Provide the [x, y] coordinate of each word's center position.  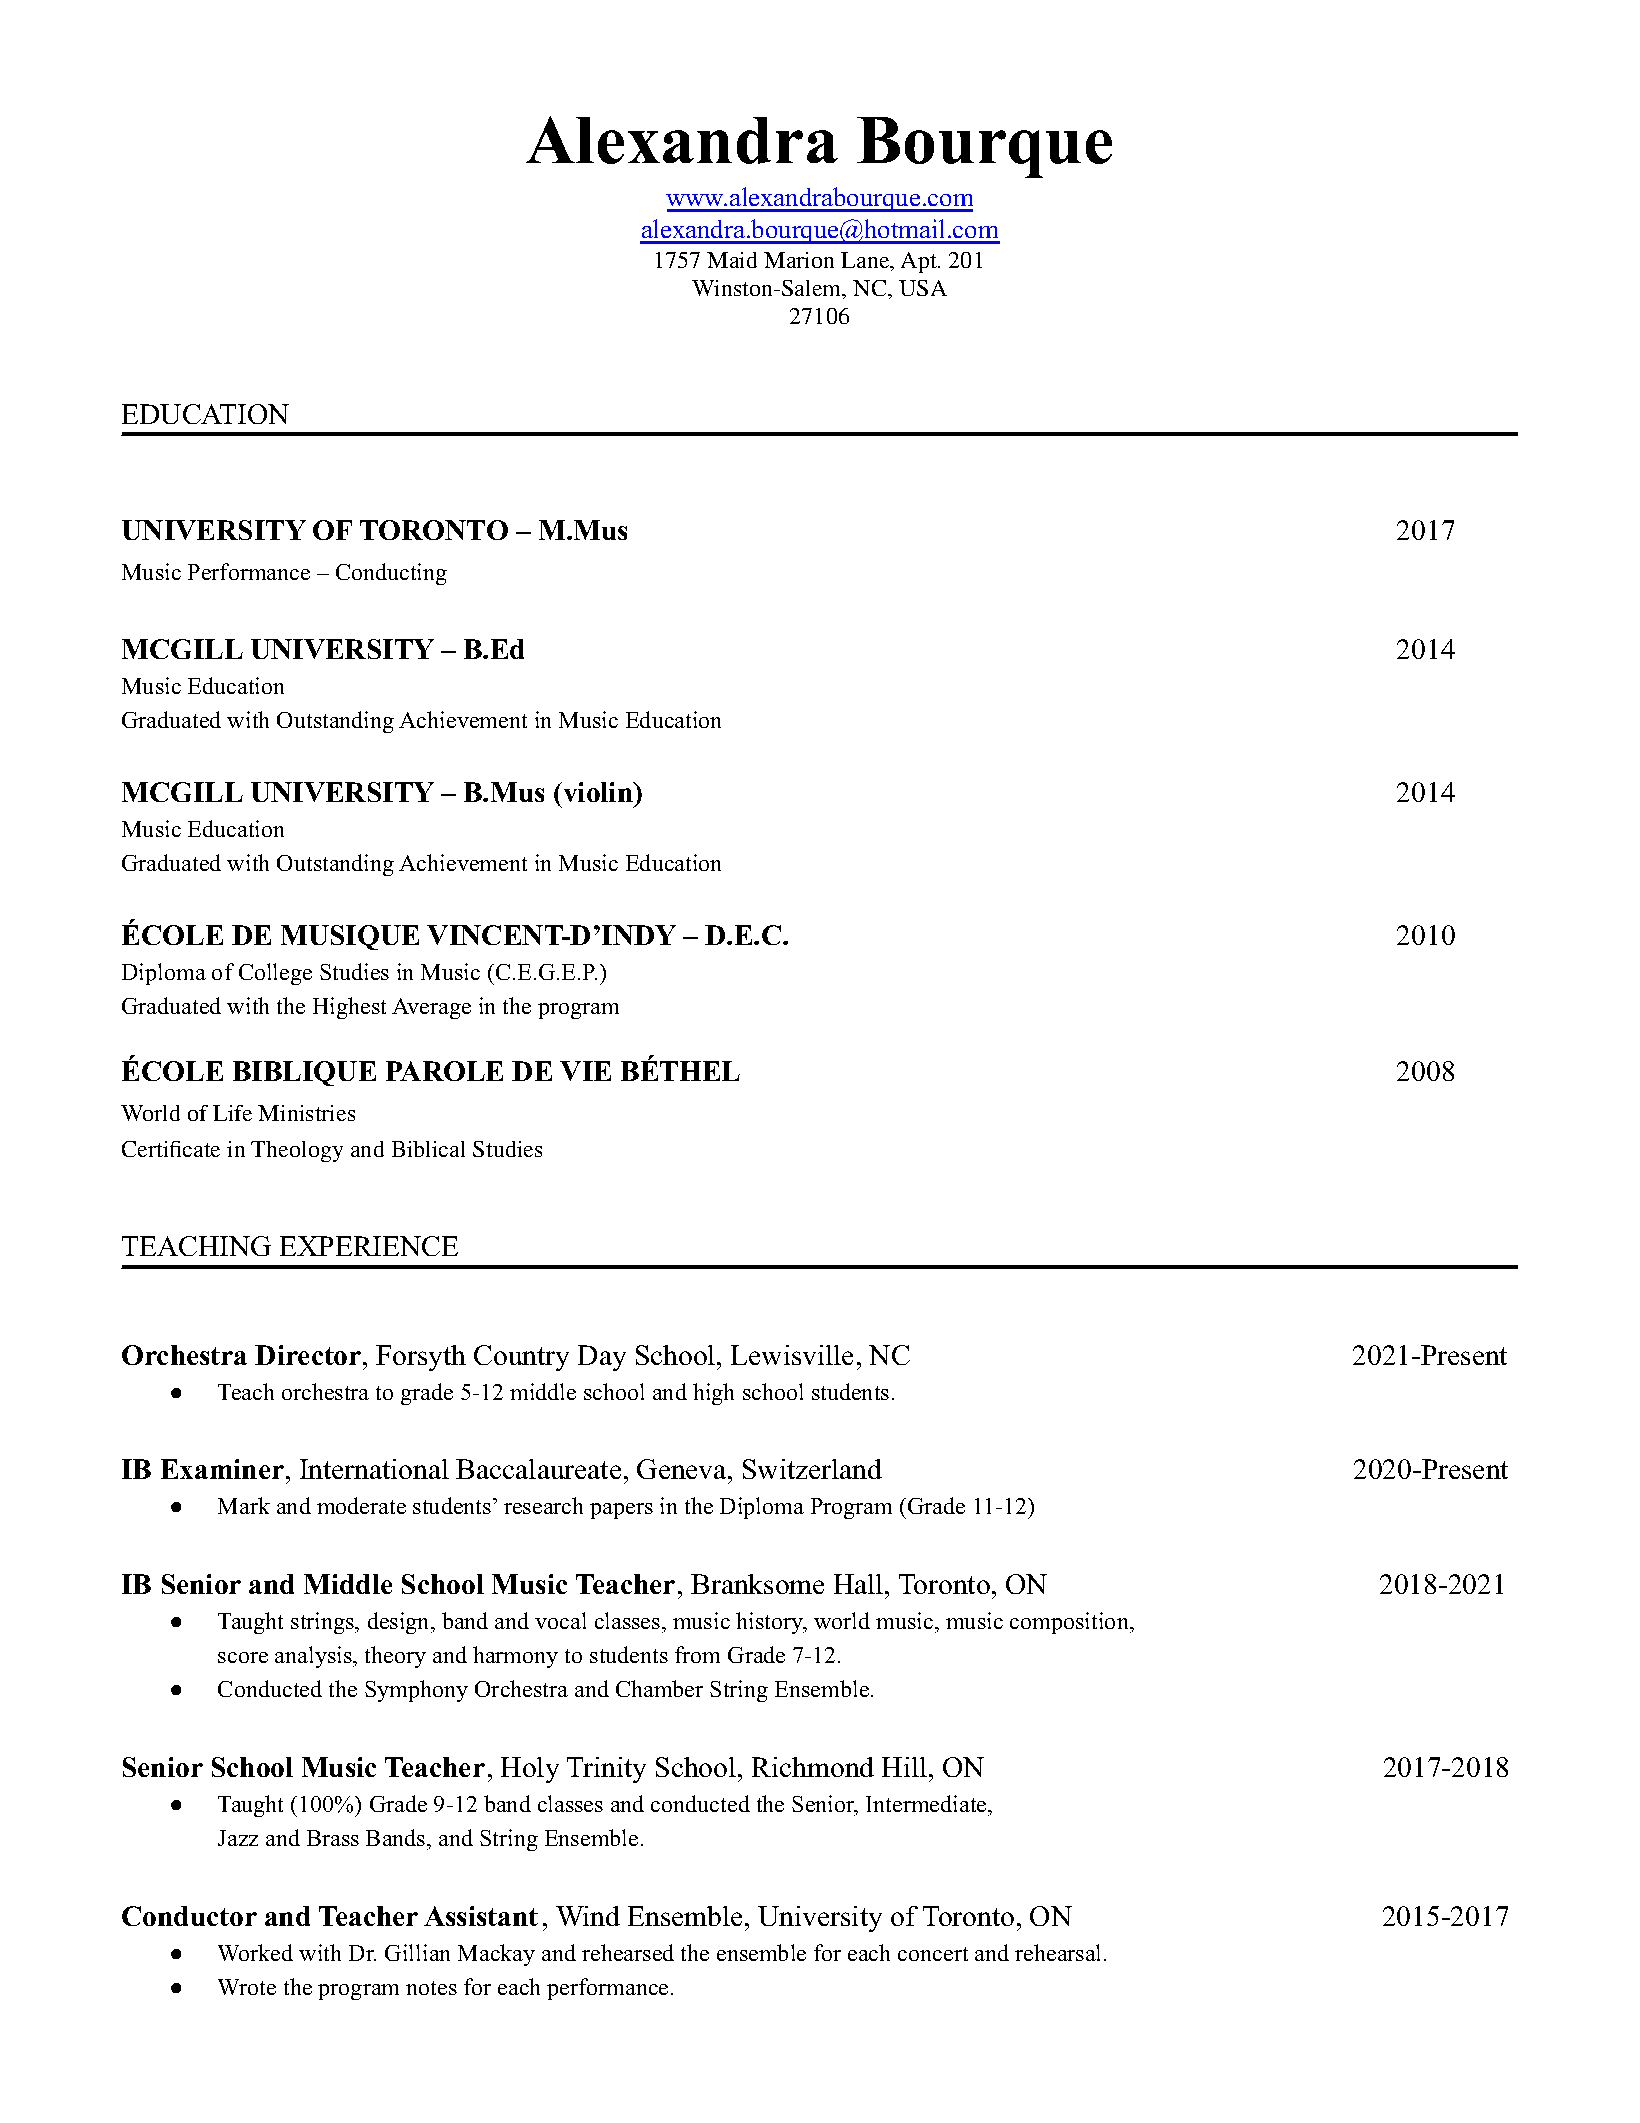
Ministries [306, 1113]
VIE [585, 1071]
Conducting [391, 574]
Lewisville [792, 1355]
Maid [732, 260]
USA [923, 288]
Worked [255, 1952]
